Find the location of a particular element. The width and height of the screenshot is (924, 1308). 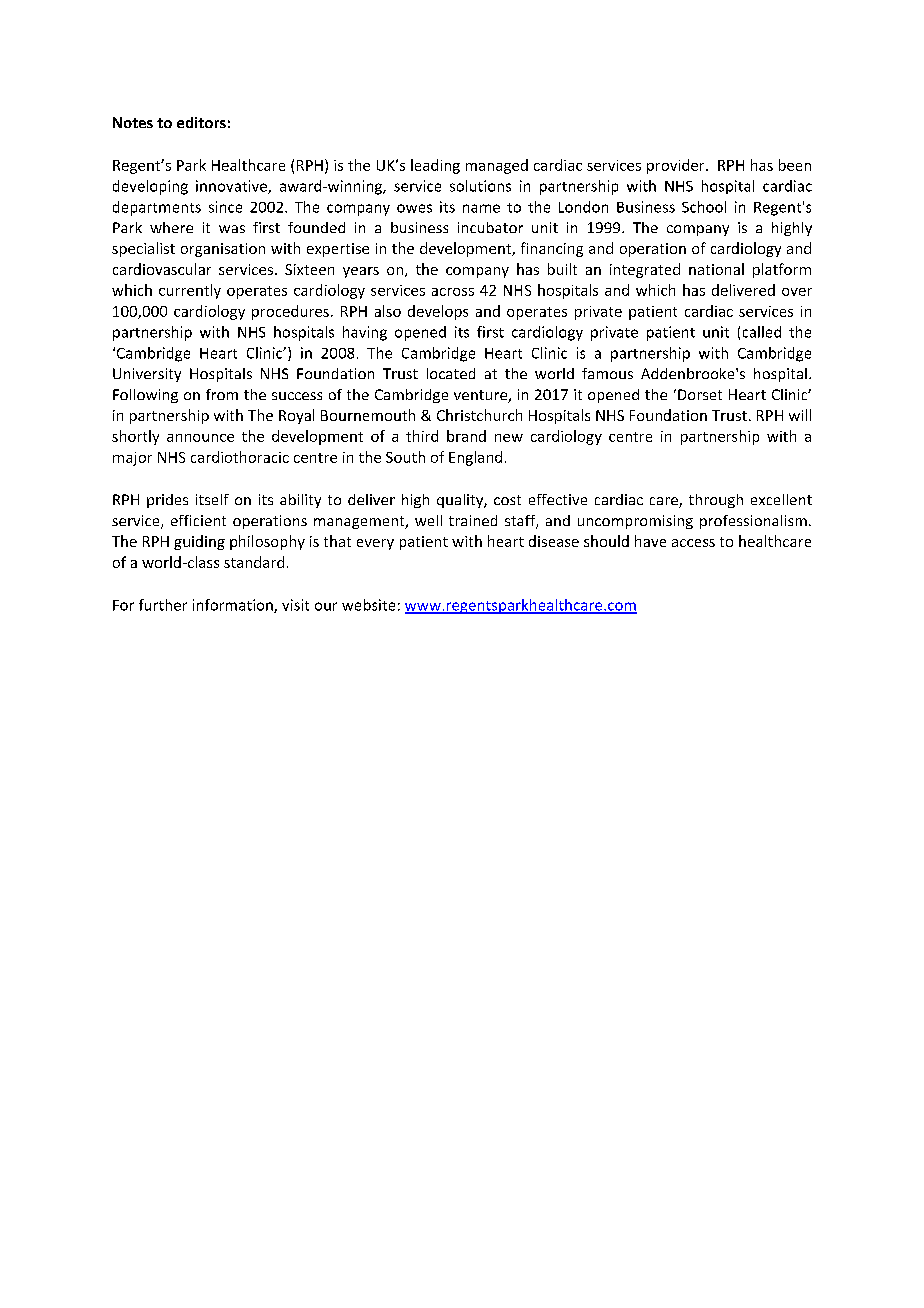

Dorset is located at coordinates (700, 394).
